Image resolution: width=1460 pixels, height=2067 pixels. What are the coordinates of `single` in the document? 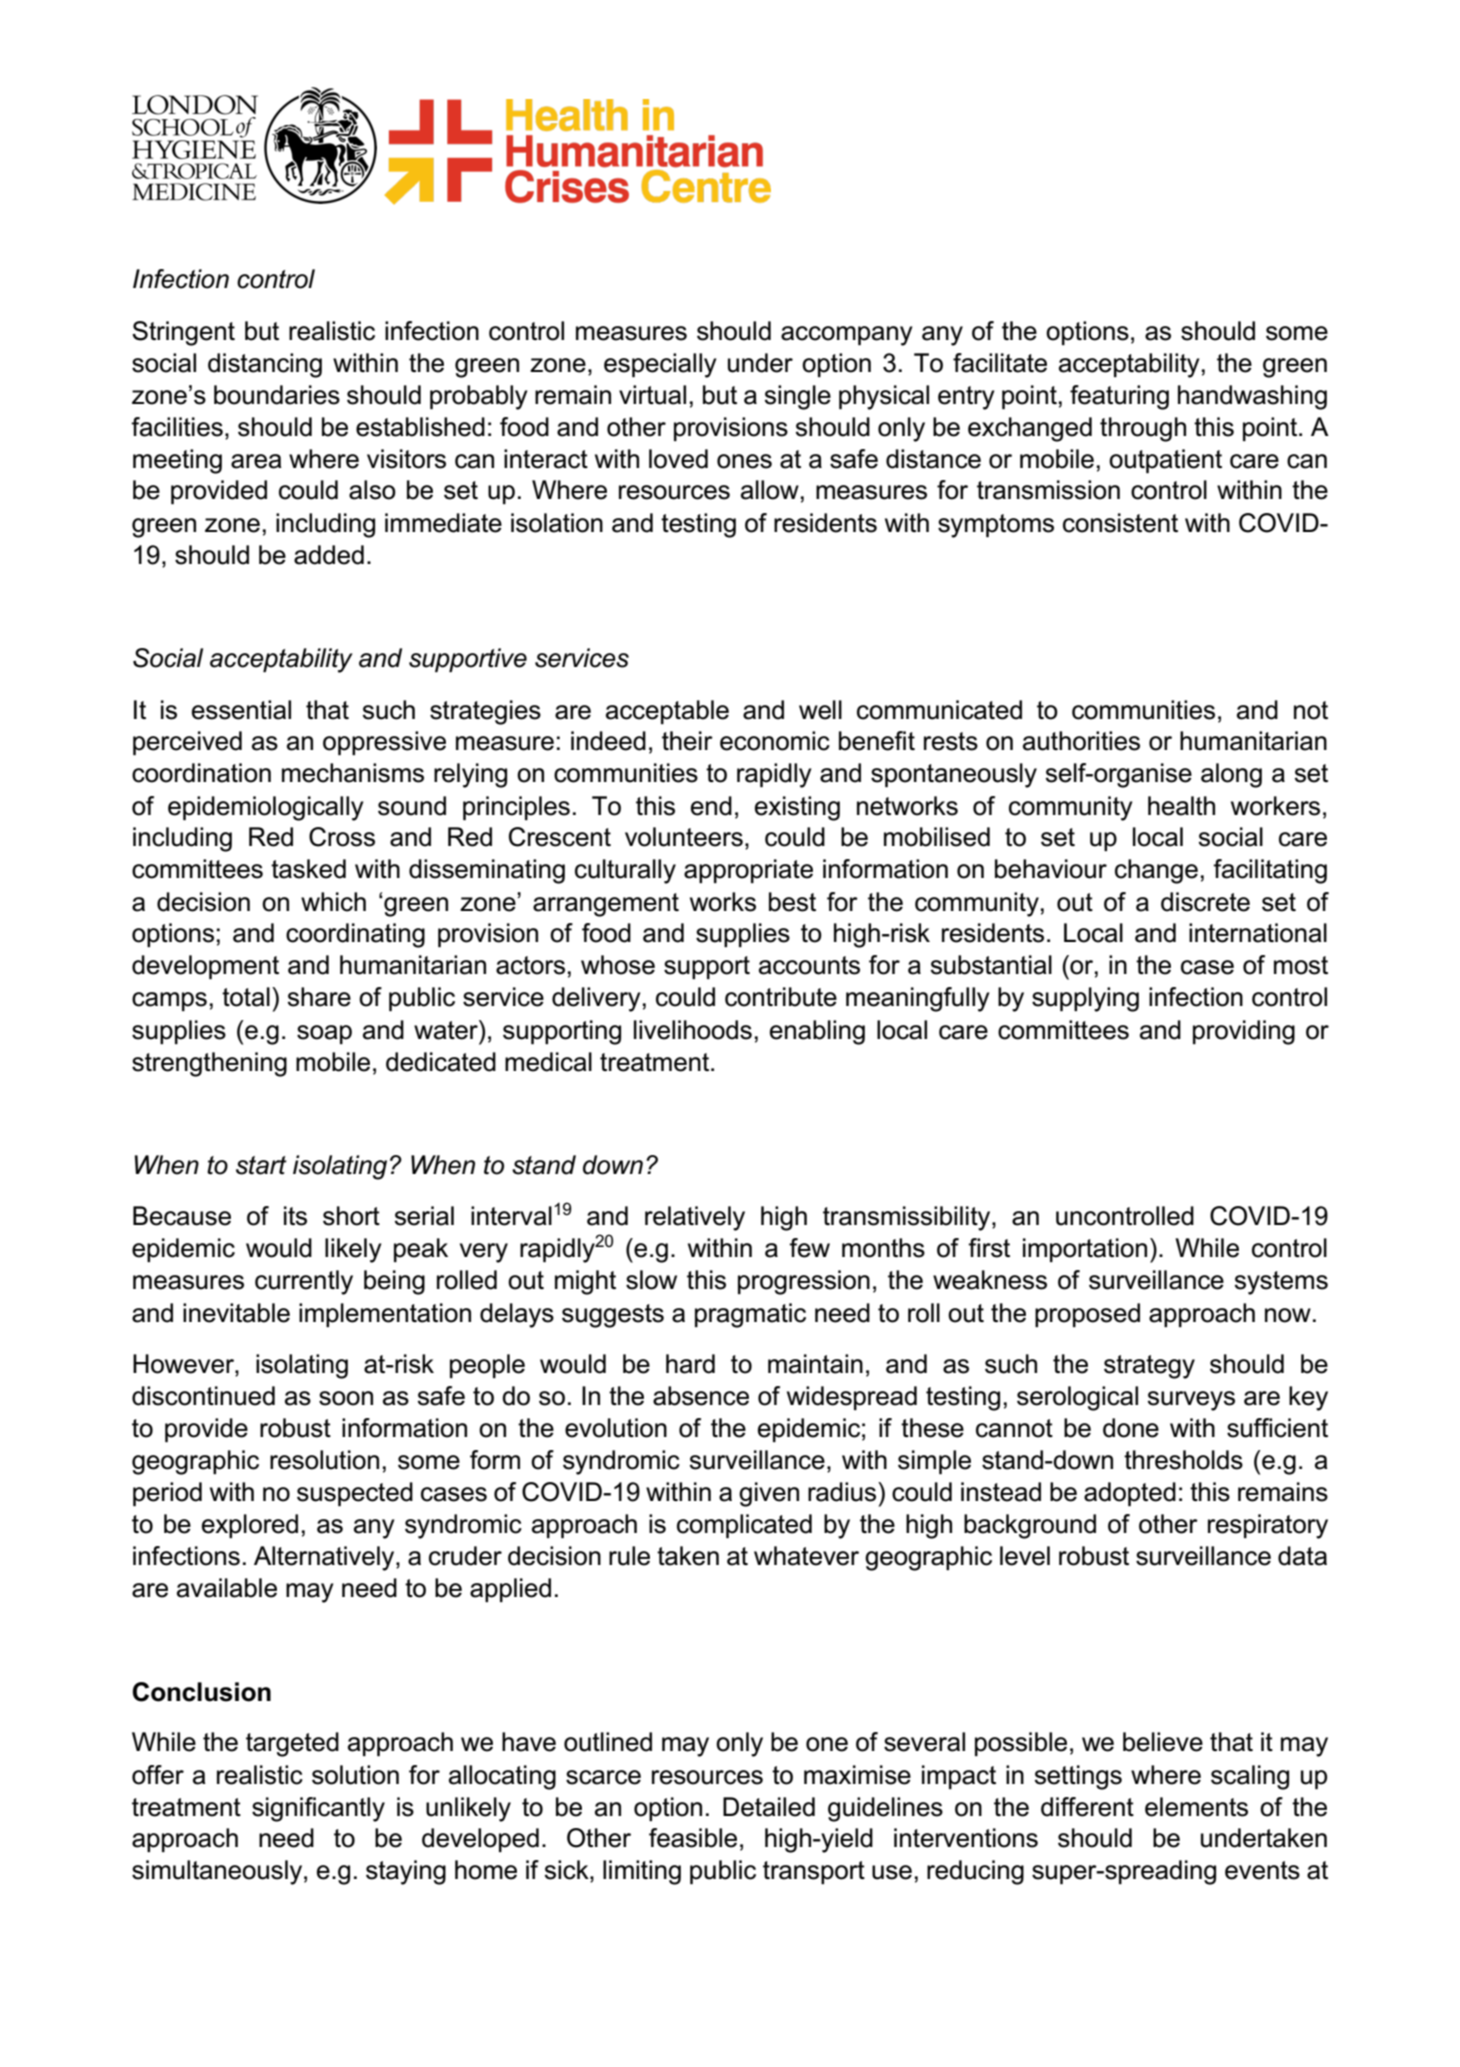 It's located at (797, 397).
